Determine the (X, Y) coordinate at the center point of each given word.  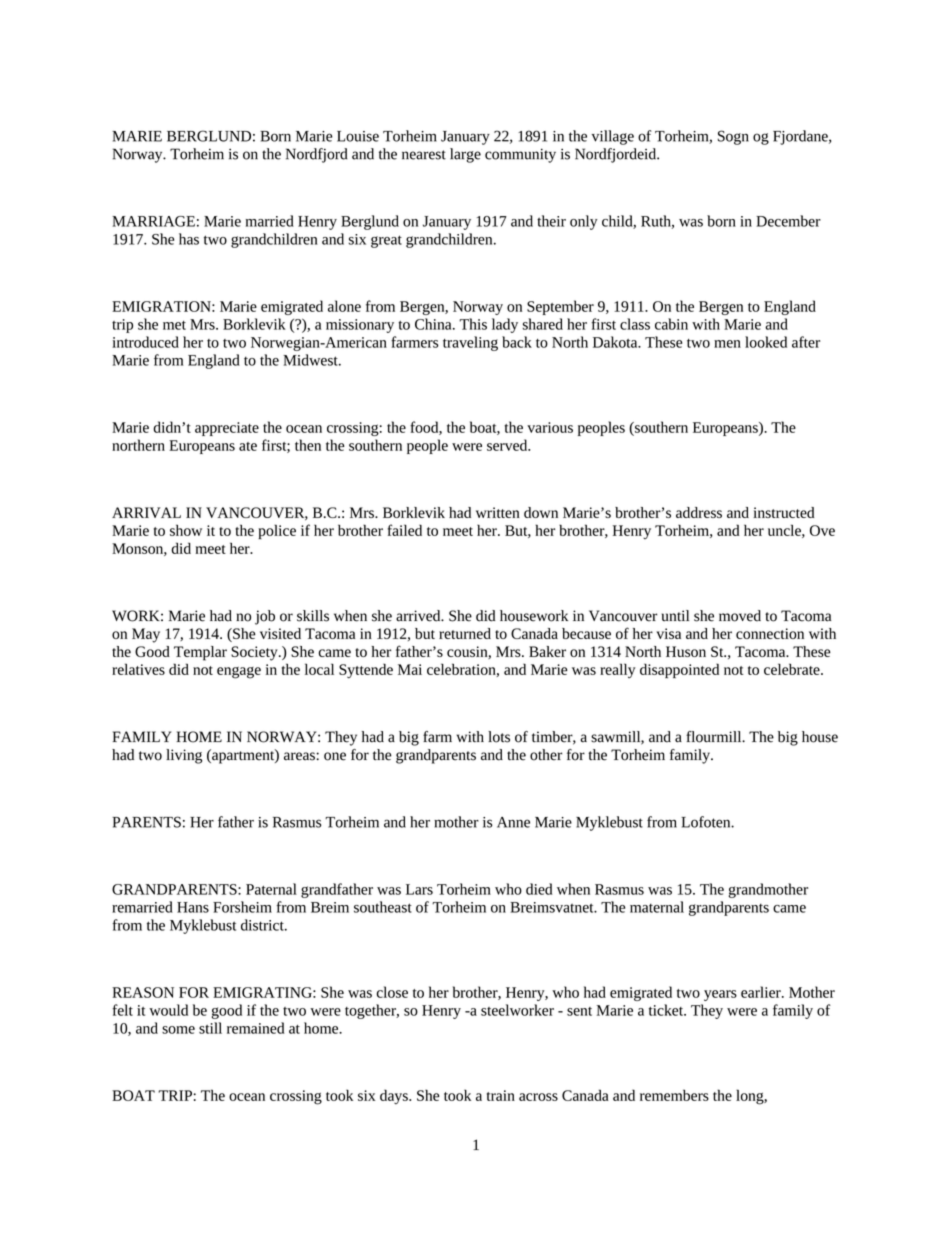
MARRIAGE (153, 221)
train (501, 1095)
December (788, 221)
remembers (674, 1095)
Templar (200, 653)
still (210, 1028)
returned (465, 633)
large (465, 155)
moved (740, 616)
